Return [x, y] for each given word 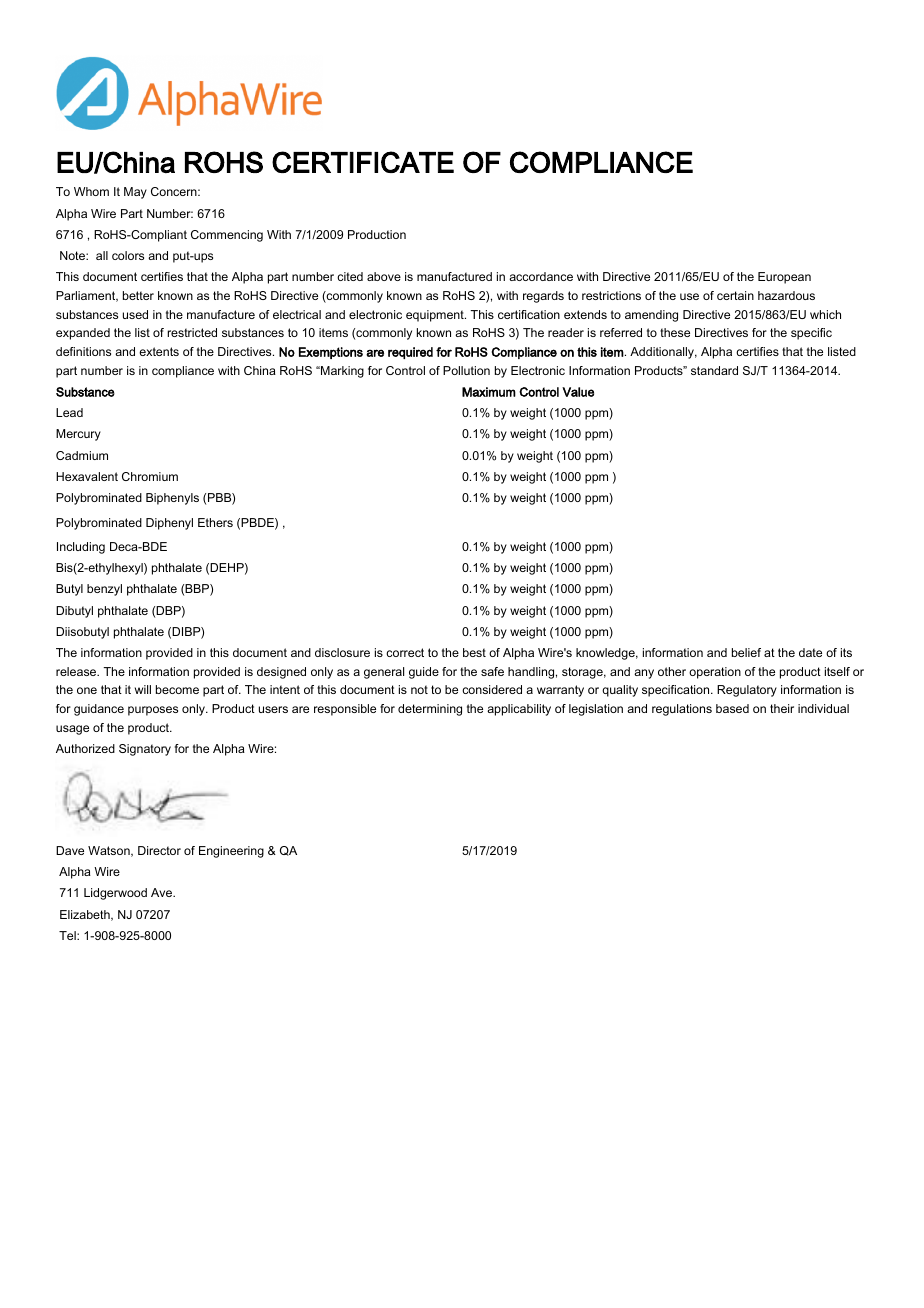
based [732, 708]
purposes [153, 711]
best [474, 652]
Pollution [466, 370]
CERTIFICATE [363, 162]
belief [746, 652]
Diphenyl [169, 524]
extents [159, 351]
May [135, 193]
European [784, 278]
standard [714, 370]
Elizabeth [86, 915]
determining [430, 710]
